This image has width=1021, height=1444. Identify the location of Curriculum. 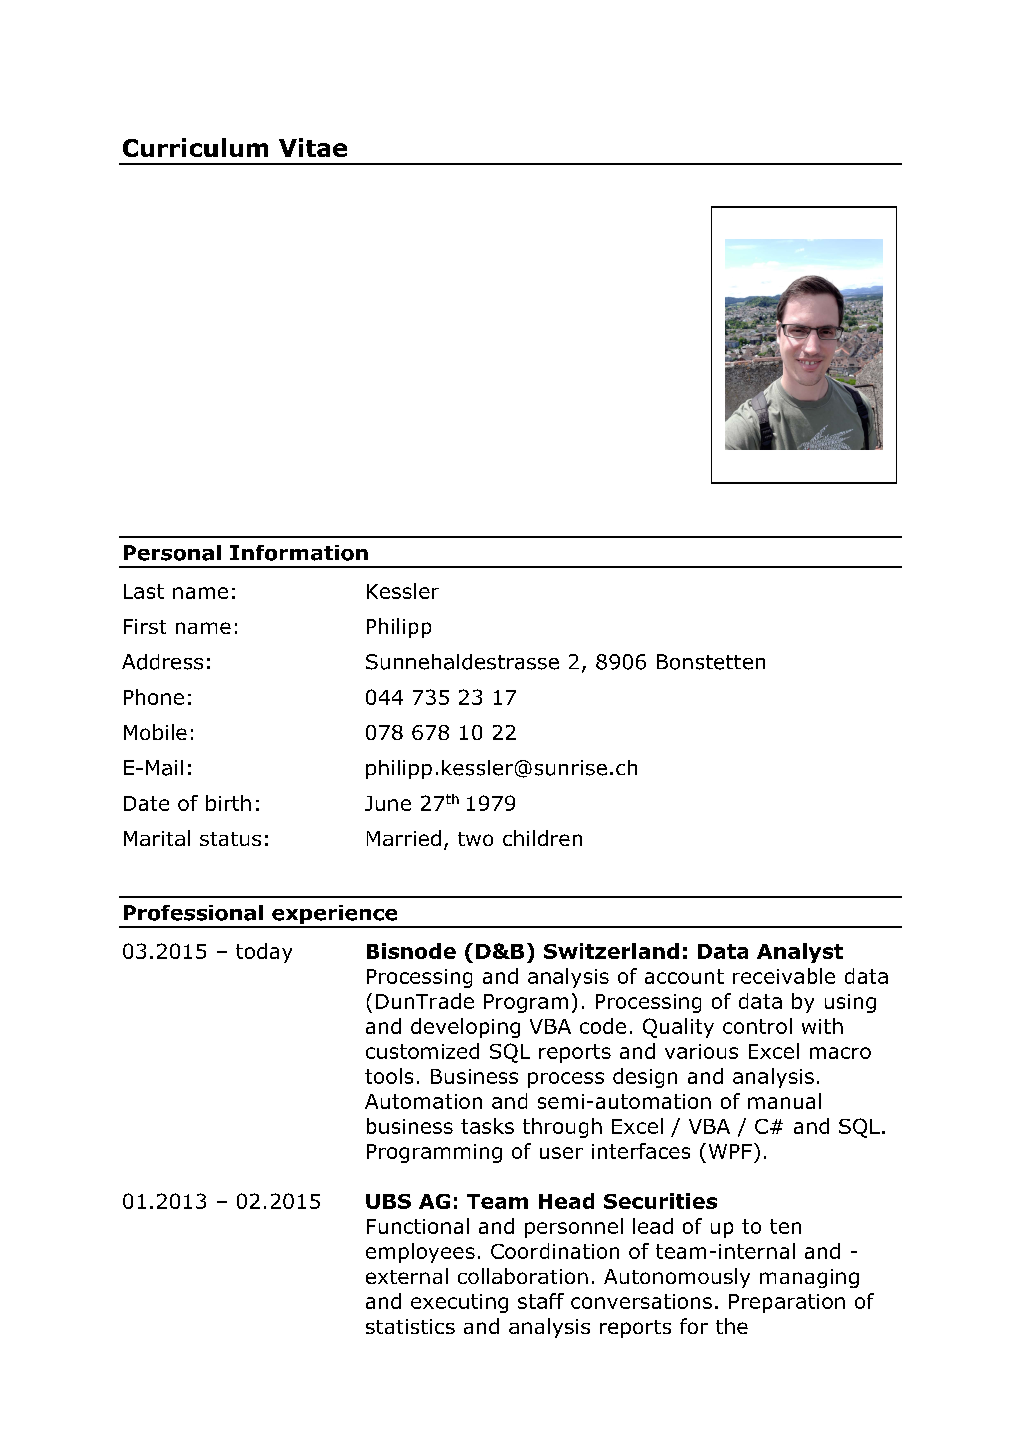
(195, 147).
